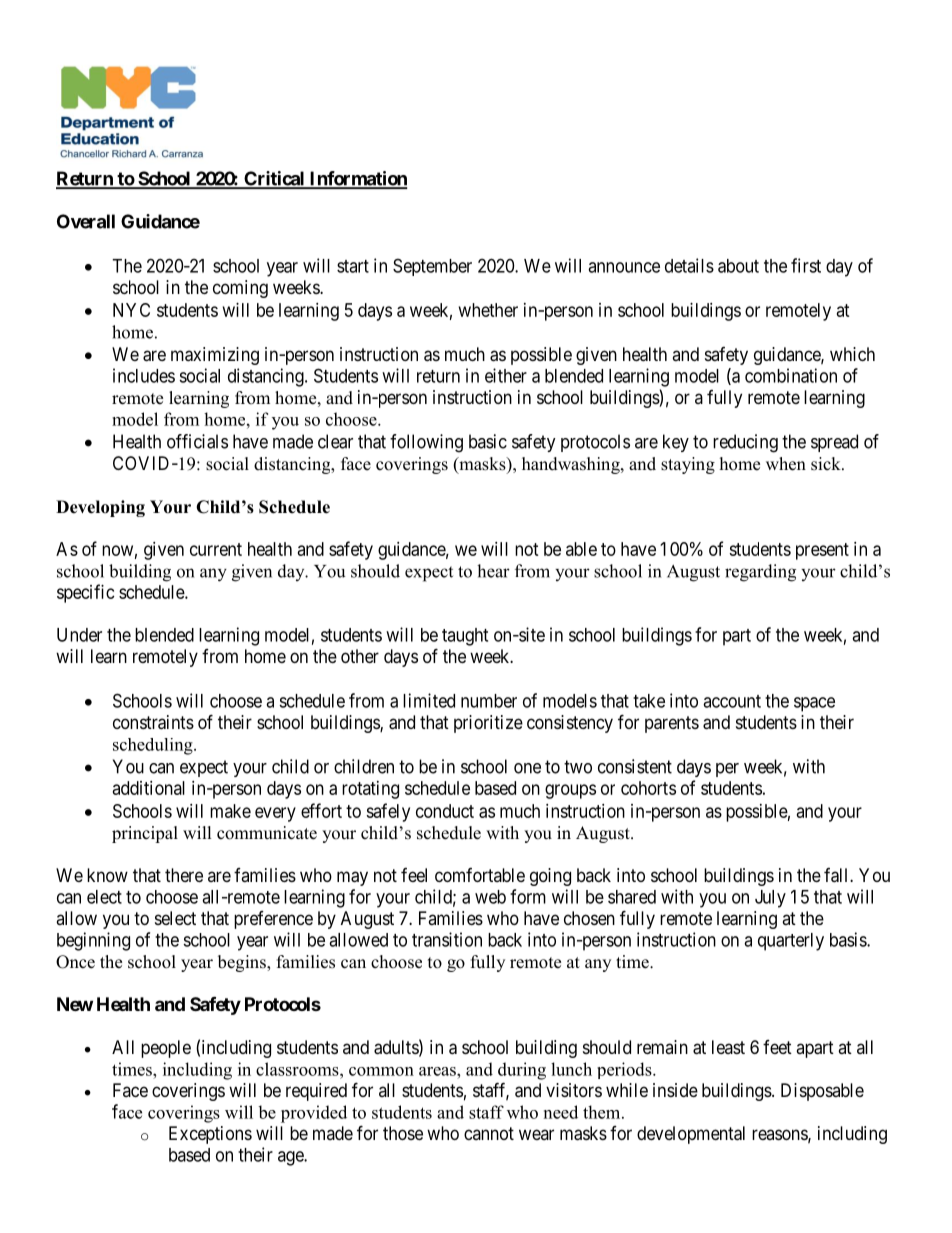 The height and width of the screenshot is (1233, 952). Describe the element at coordinates (490, 897) in the screenshot. I see `web` at that location.
